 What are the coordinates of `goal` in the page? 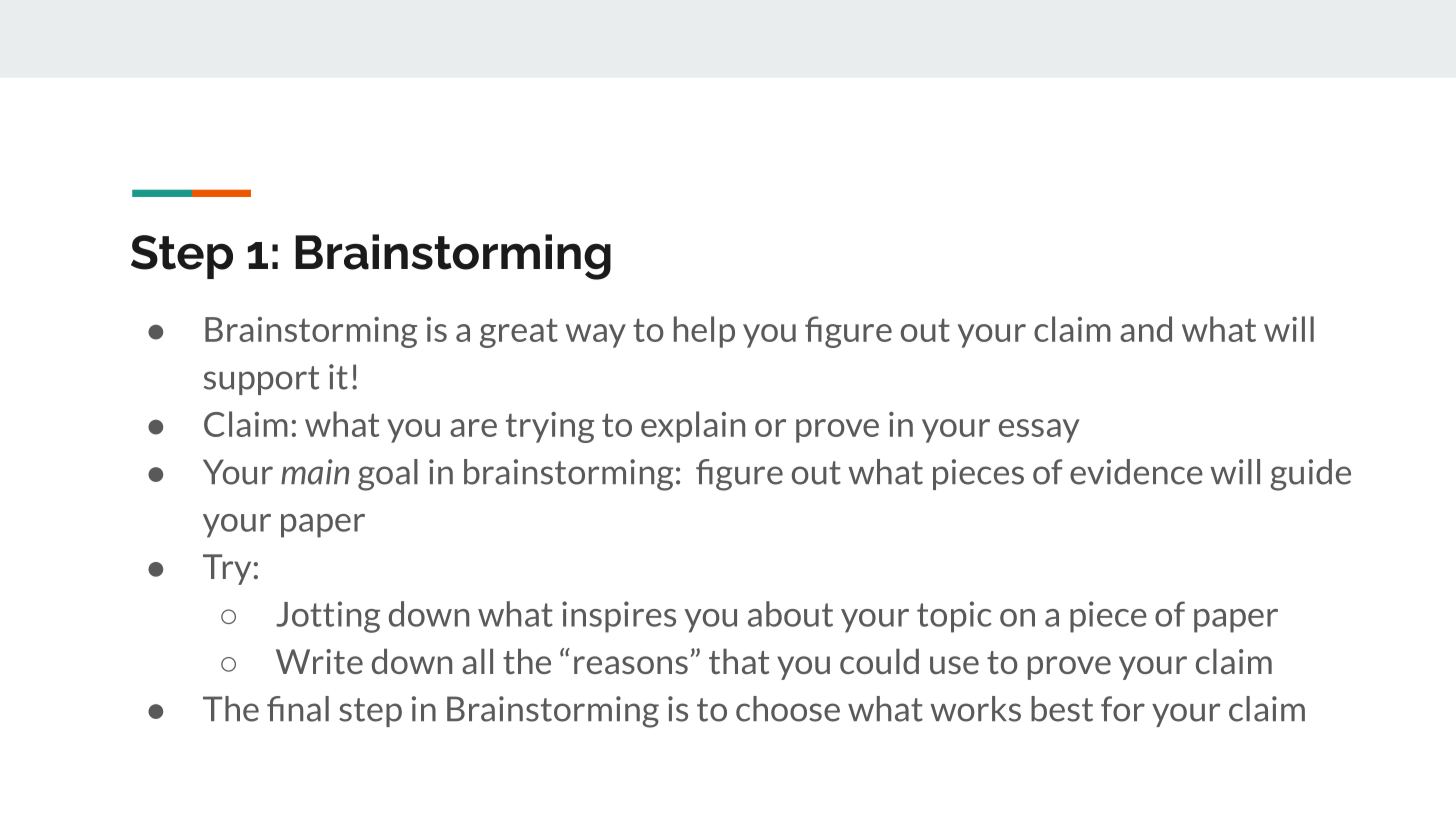 It's located at (388, 475).
